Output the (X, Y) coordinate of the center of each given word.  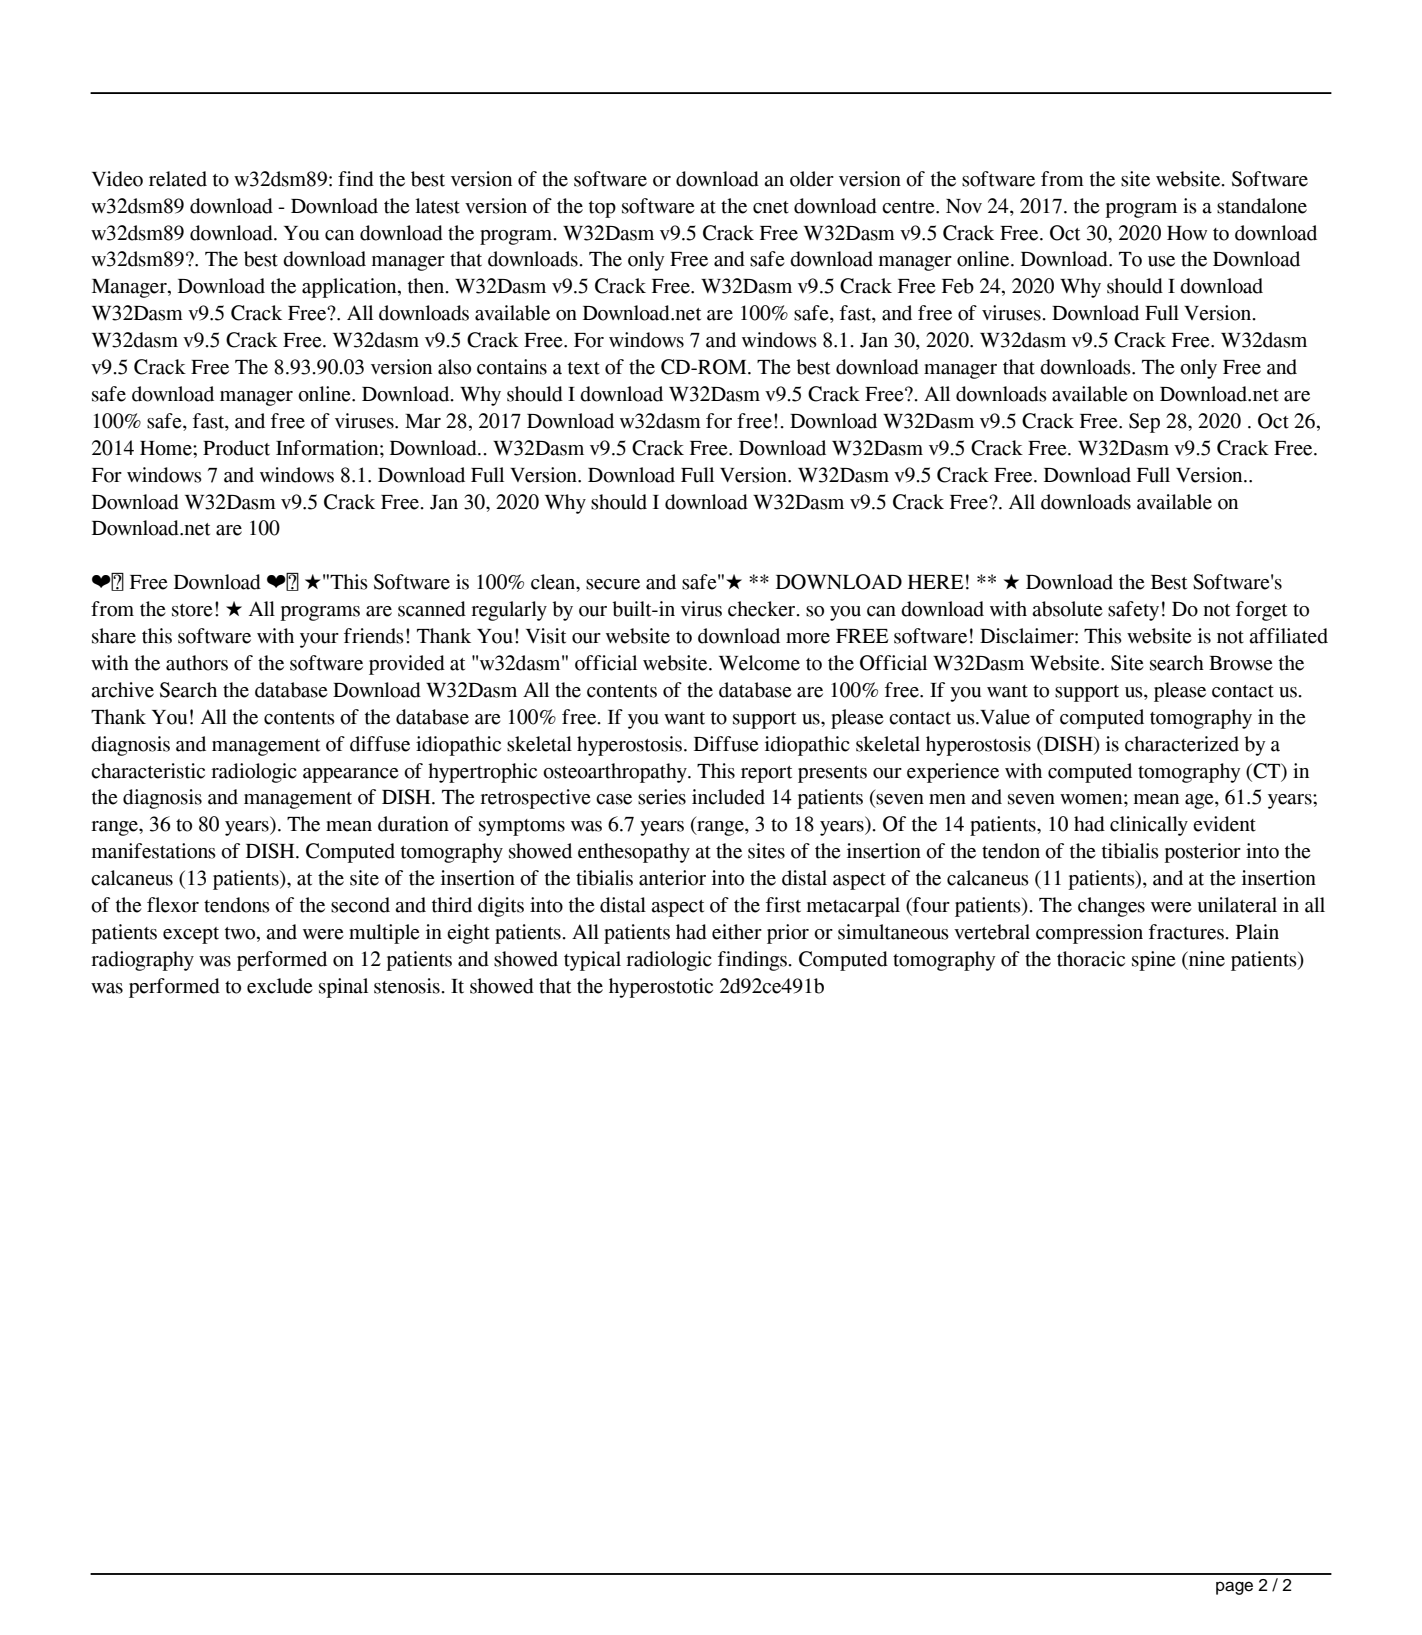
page (1234, 1588)
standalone (1262, 206)
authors (197, 663)
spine (1153, 961)
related (178, 179)
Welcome (759, 663)
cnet (771, 207)
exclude (279, 986)
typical (592, 961)
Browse (1240, 663)
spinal (343, 988)
